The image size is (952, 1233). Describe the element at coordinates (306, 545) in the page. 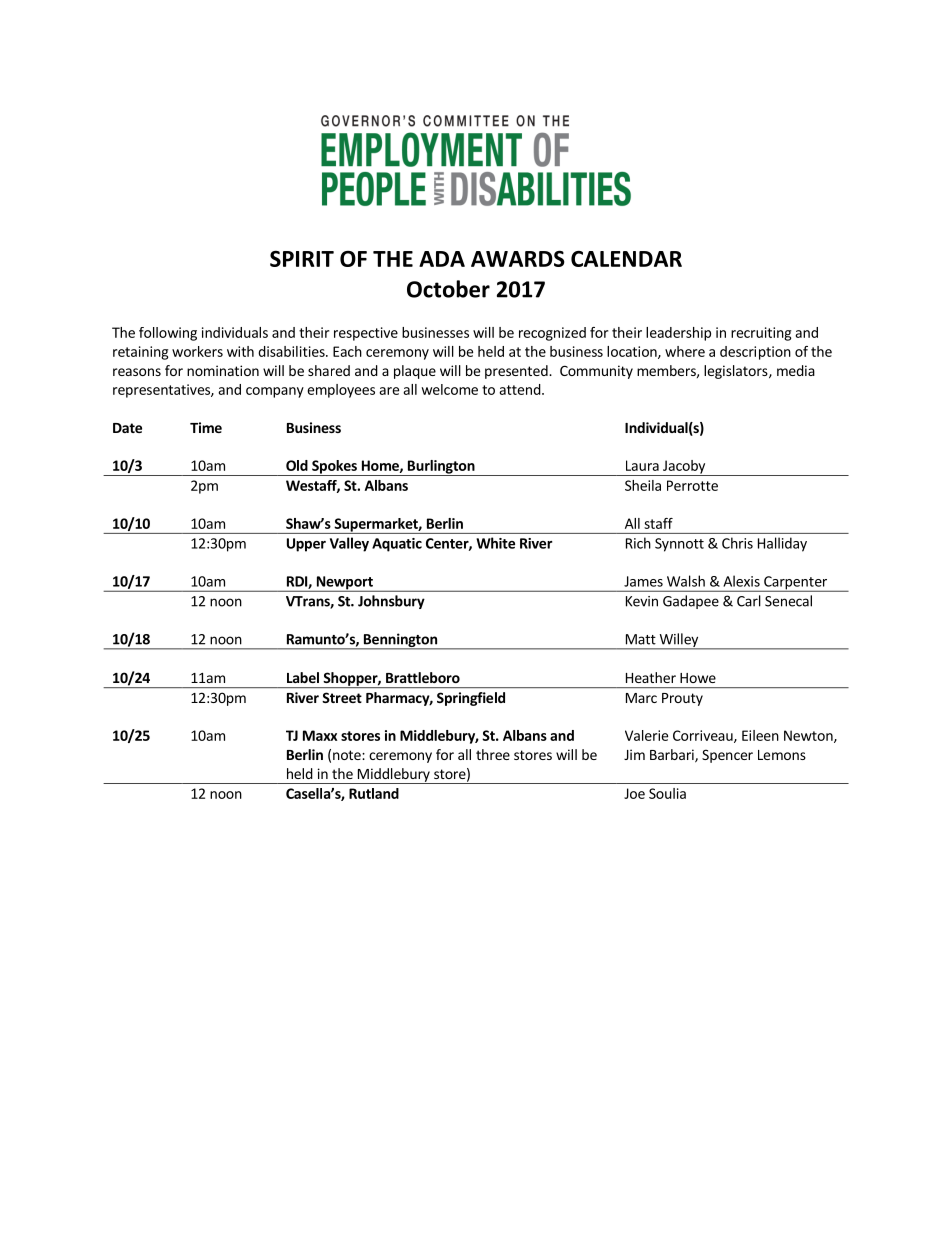

I see `Upper` at that location.
